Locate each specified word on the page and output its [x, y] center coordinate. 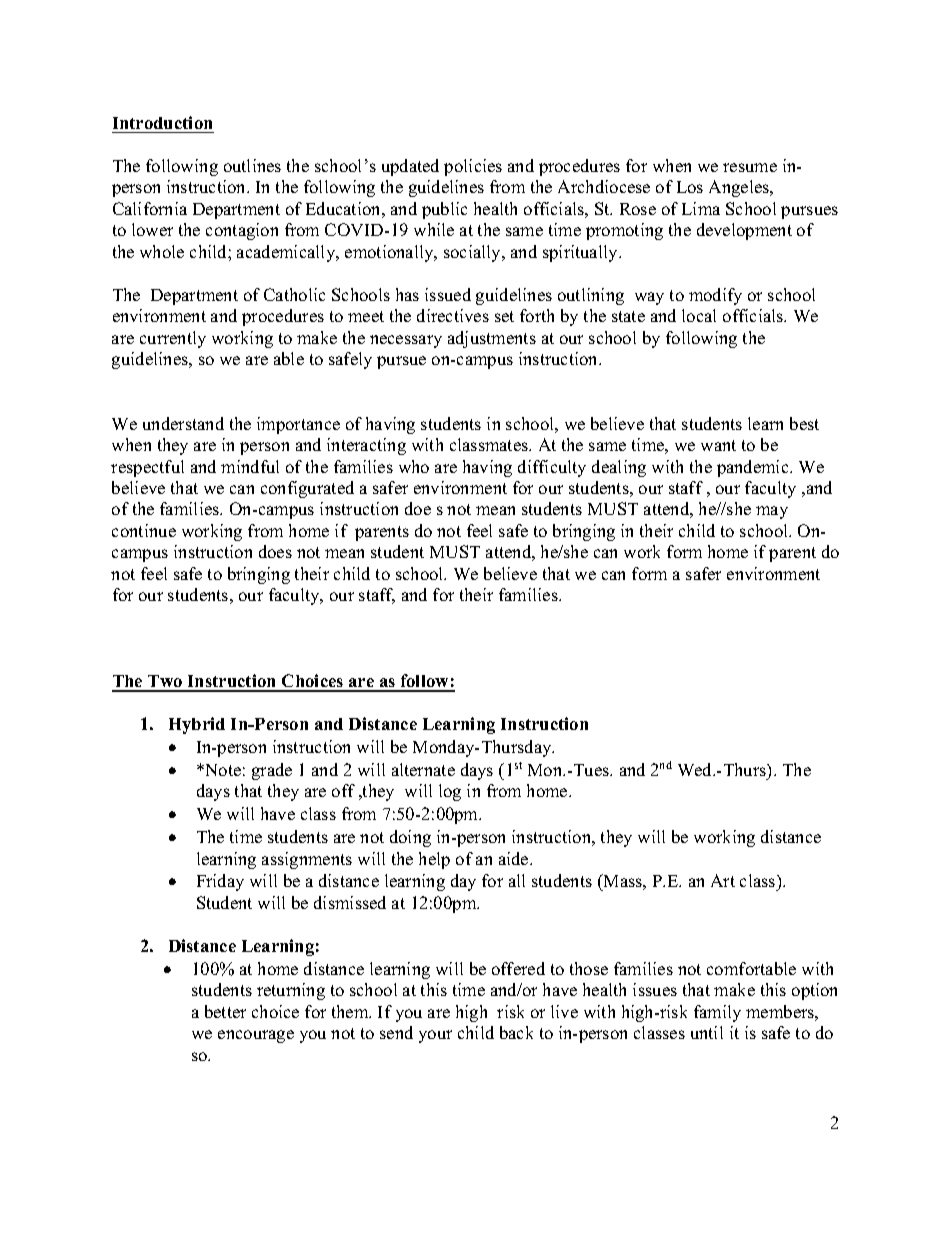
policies [473, 167]
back [516, 1032]
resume [750, 167]
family [717, 1013]
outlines [252, 165]
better [225, 1011]
